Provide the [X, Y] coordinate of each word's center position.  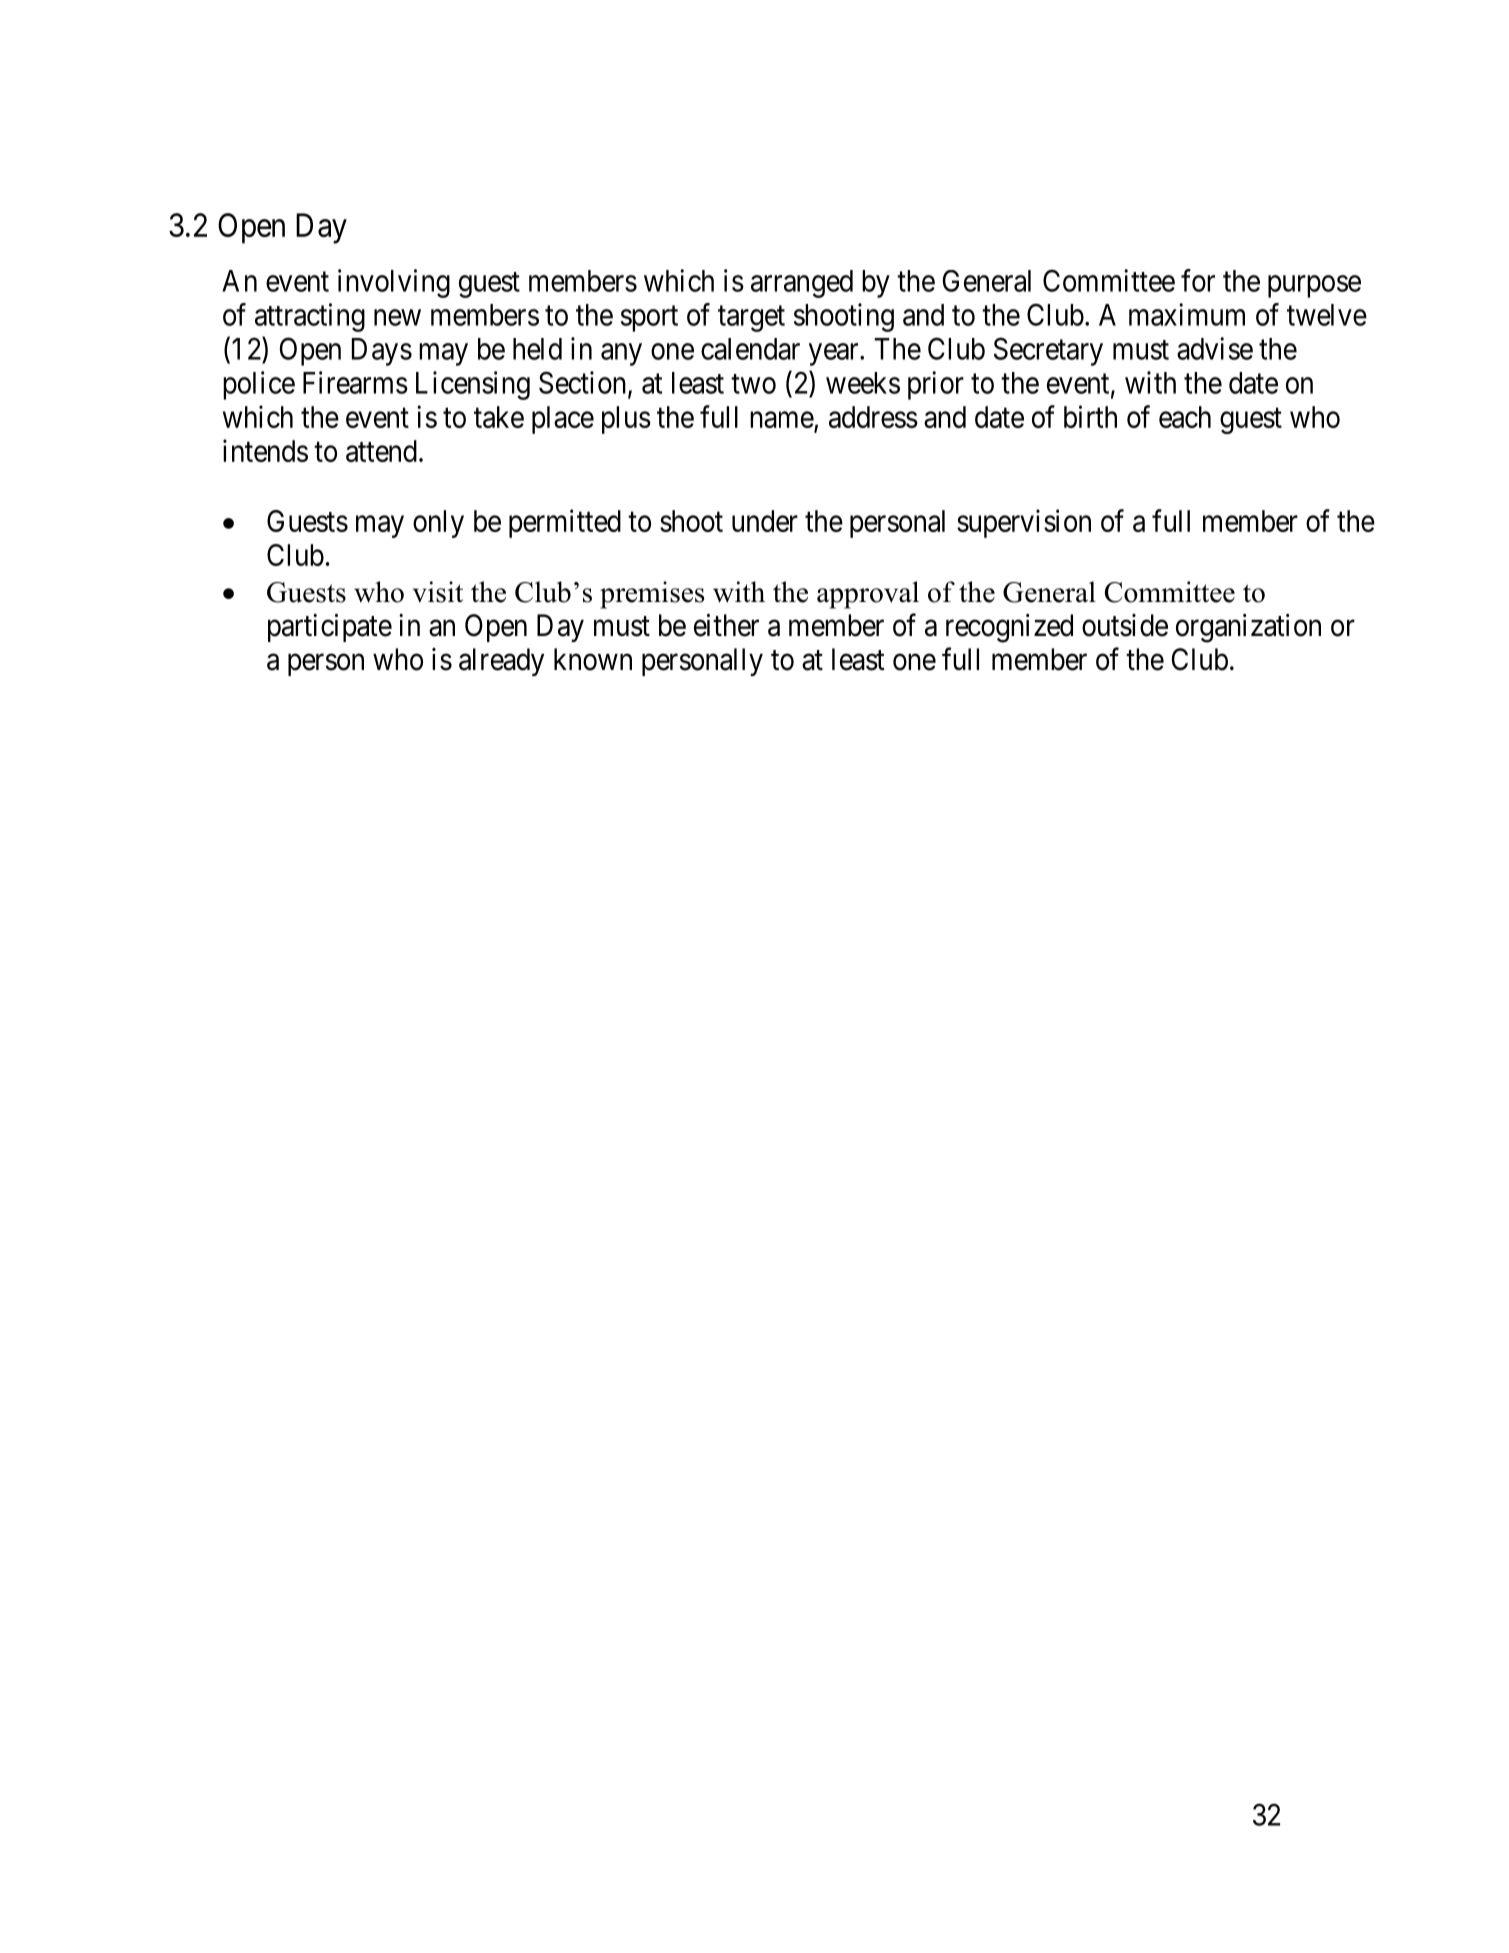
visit [438, 592]
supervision [1024, 523]
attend [381, 451]
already [501, 662]
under [765, 521]
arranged [802, 284]
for [1198, 280]
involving [394, 283]
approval [868, 595]
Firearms [355, 382]
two [753, 384]
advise [1215, 348]
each [1185, 417]
